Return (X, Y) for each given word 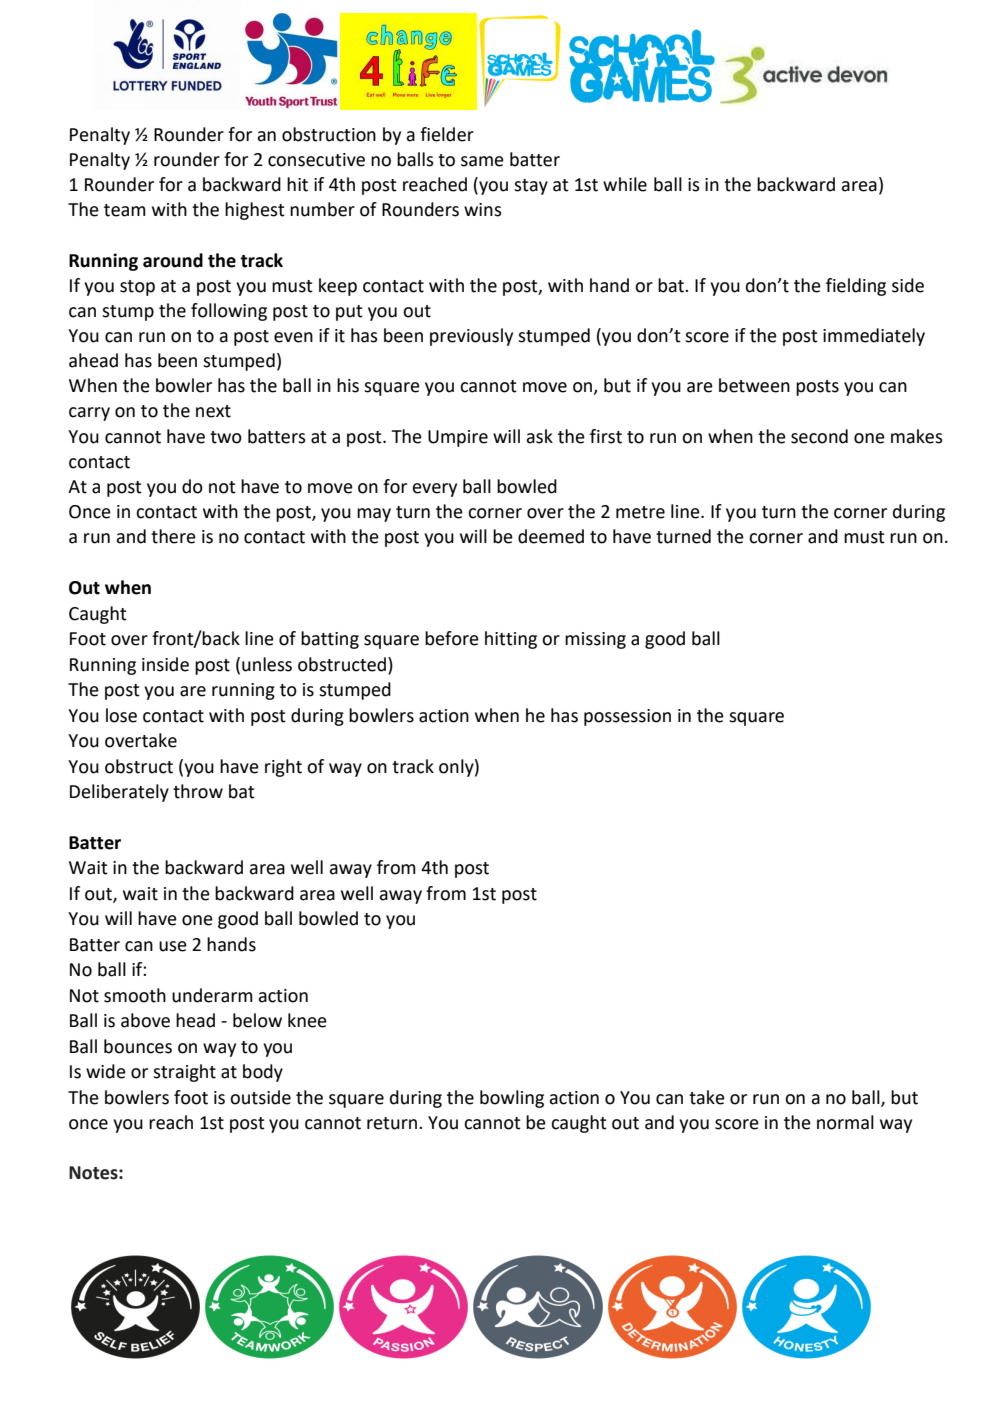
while (625, 184)
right (283, 768)
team (125, 210)
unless (267, 664)
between (754, 385)
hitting (511, 640)
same (482, 161)
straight (184, 1073)
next (213, 411)
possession (627, 717)
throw (198, 791)
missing (595, 640)
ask (539, 436)
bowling (512, 1099)
